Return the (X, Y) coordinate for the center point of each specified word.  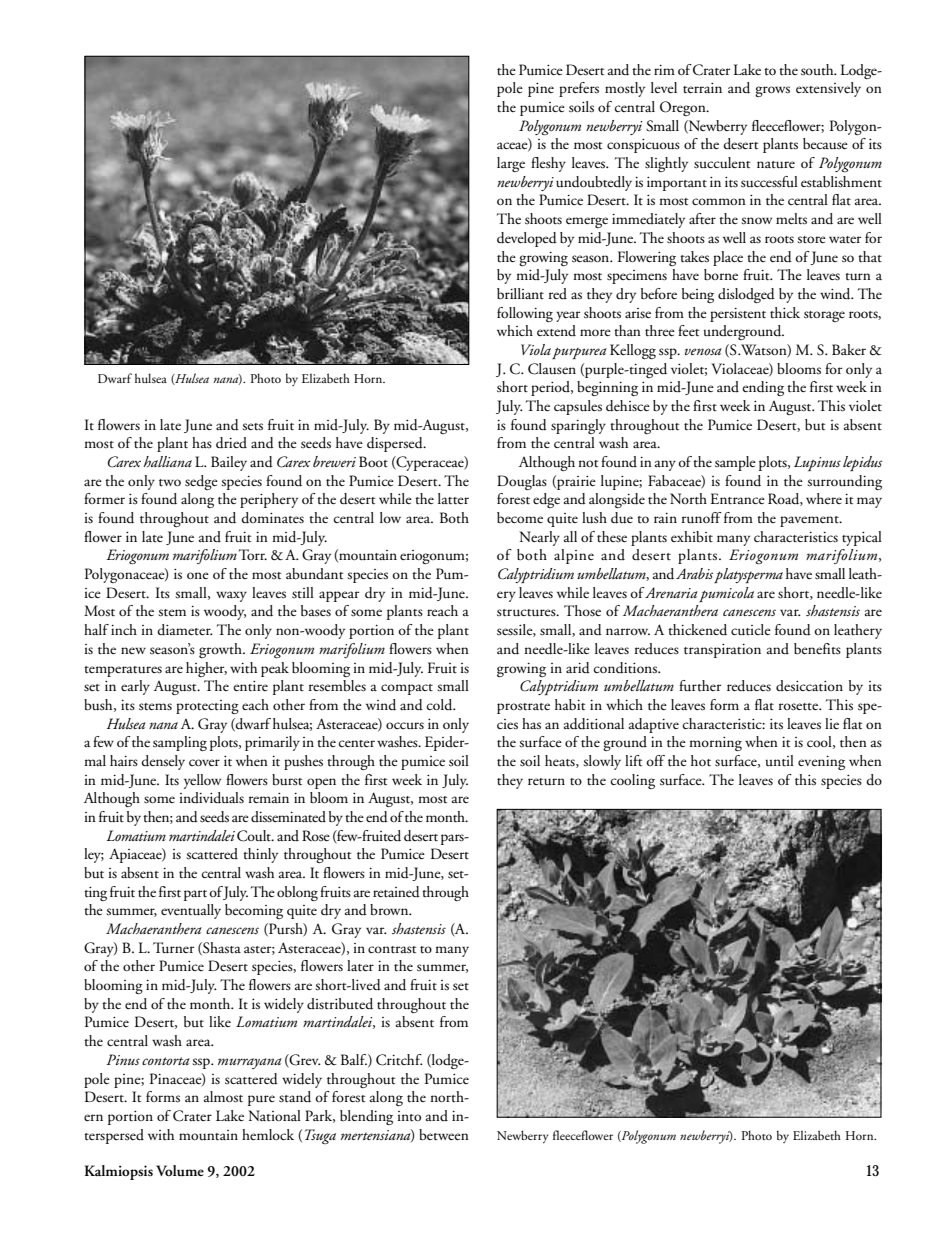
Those (582, 611)
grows (772, 91)
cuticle (751, 630)
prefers (579, 89)
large (511, 164)
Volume (180, 1171)
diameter (185, 630)
